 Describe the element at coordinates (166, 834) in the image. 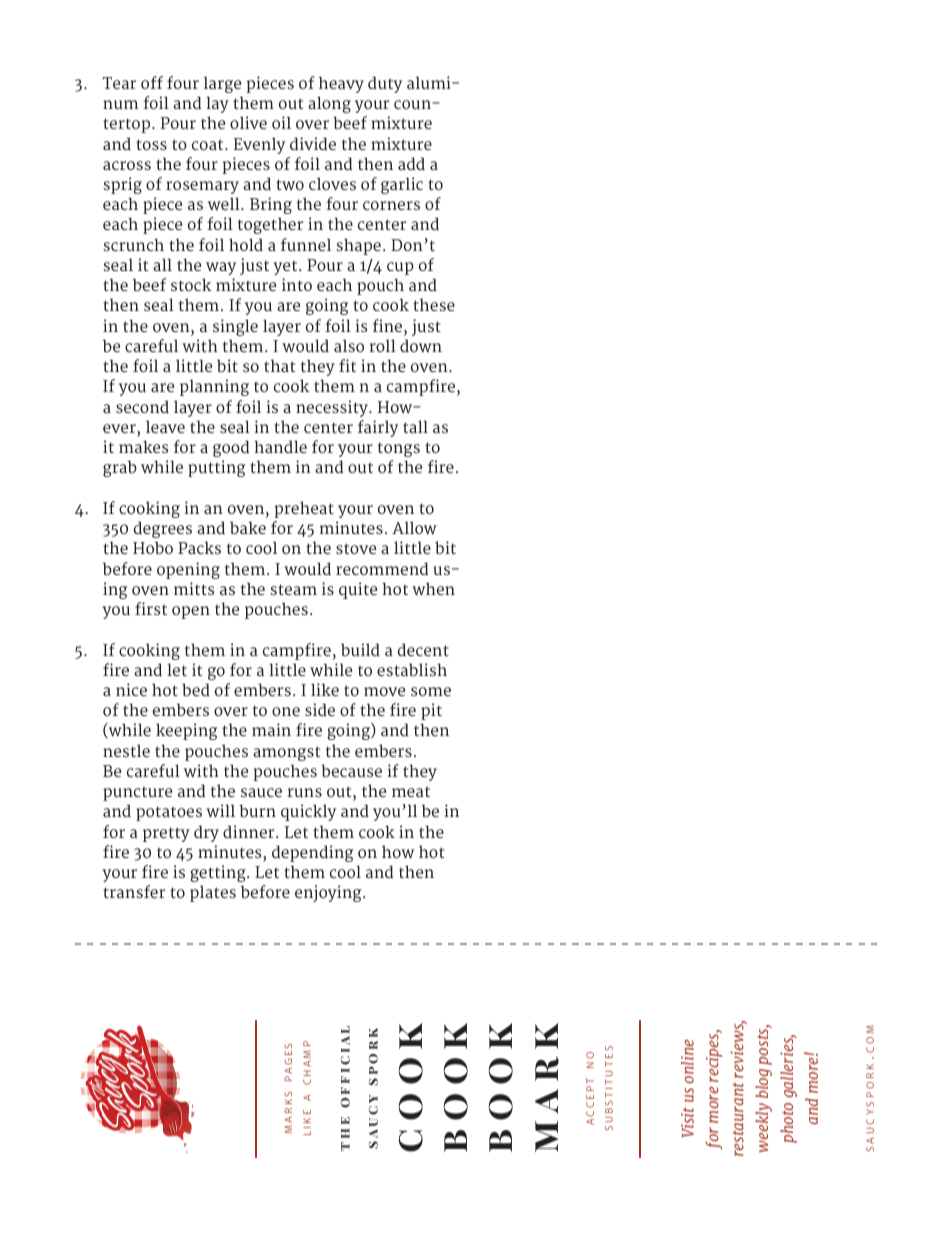

I see `pretty` at that location.
